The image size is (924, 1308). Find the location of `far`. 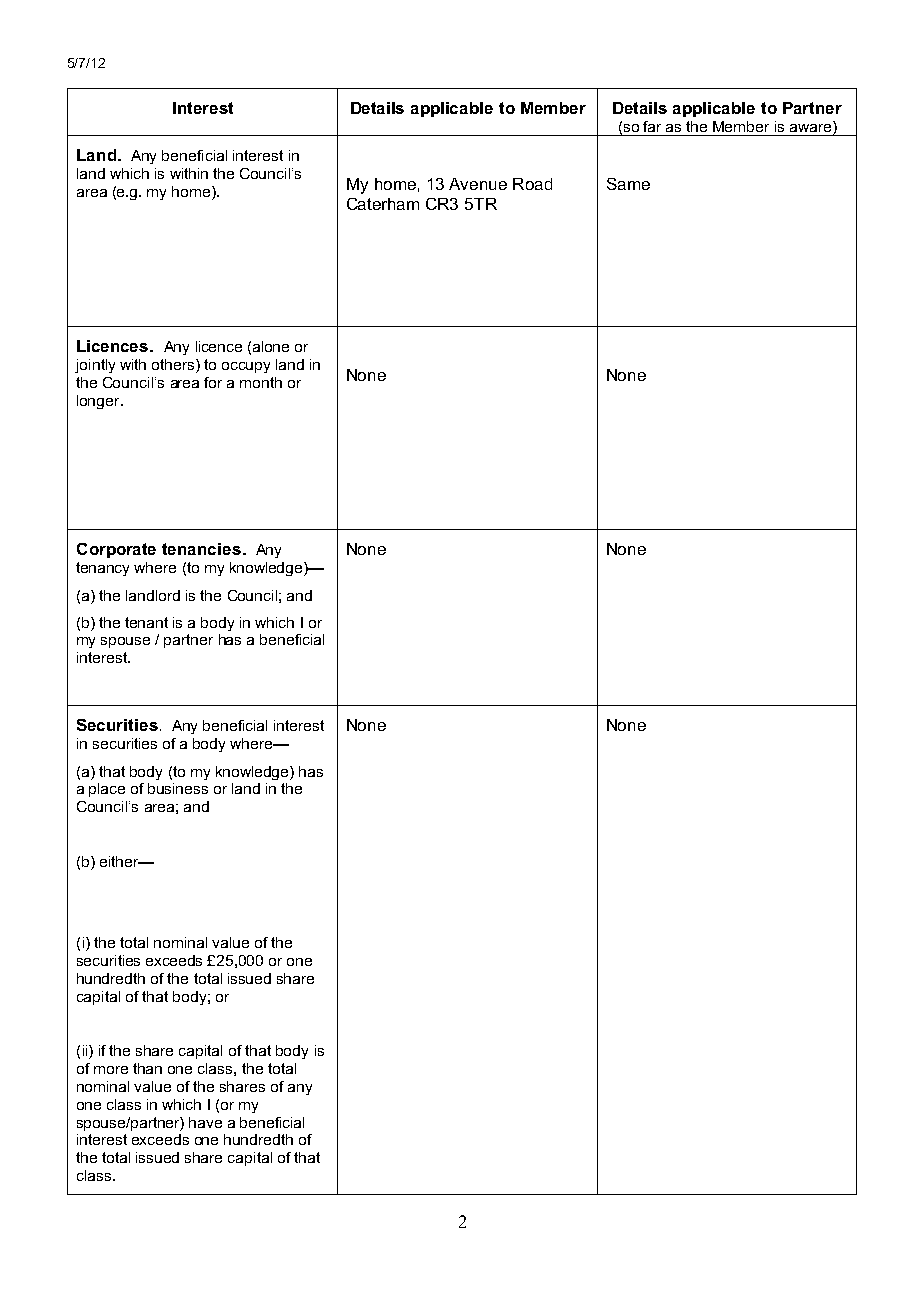

far is located at coordinates (652, 126).
